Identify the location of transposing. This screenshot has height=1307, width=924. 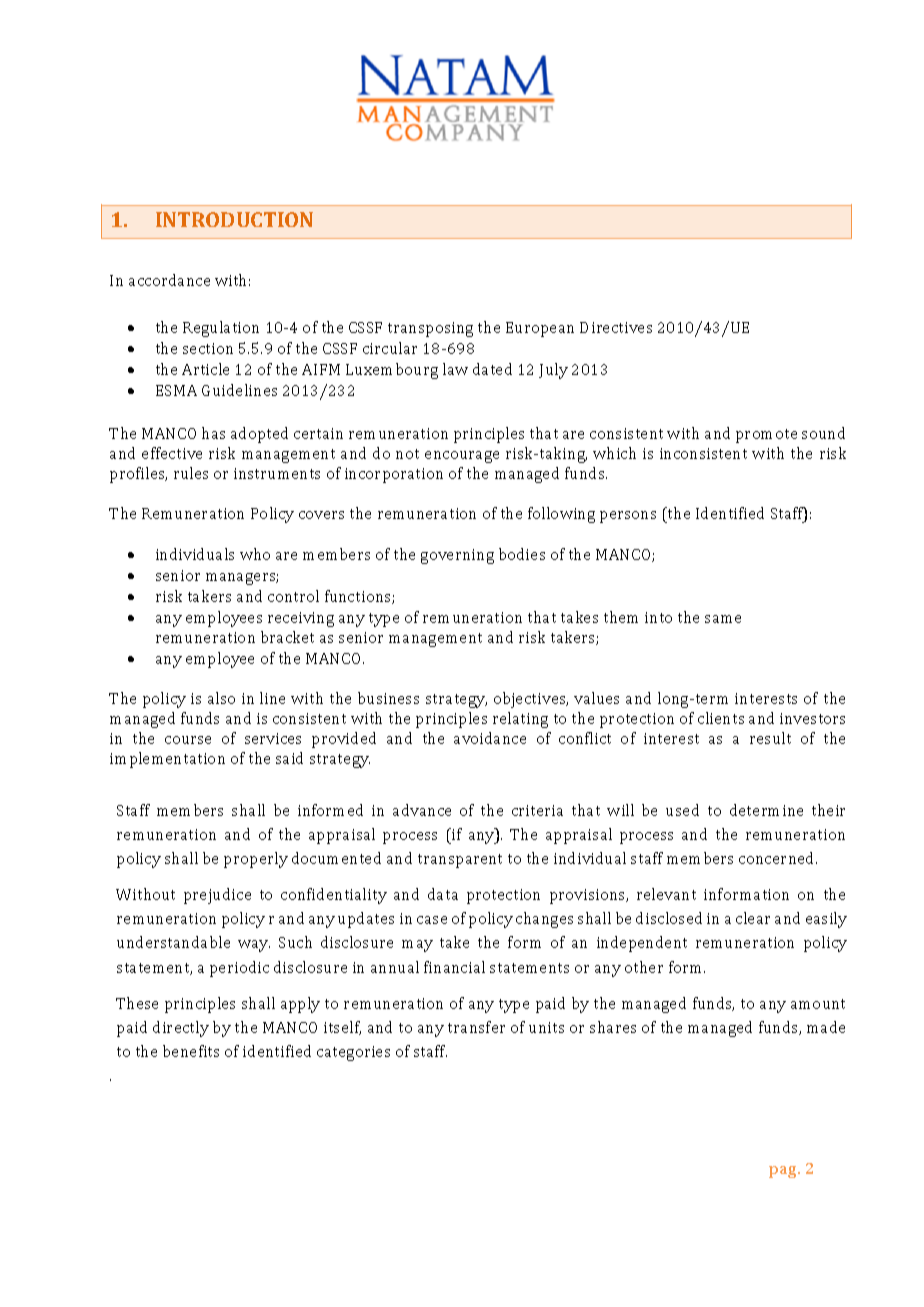
(430, 329).
